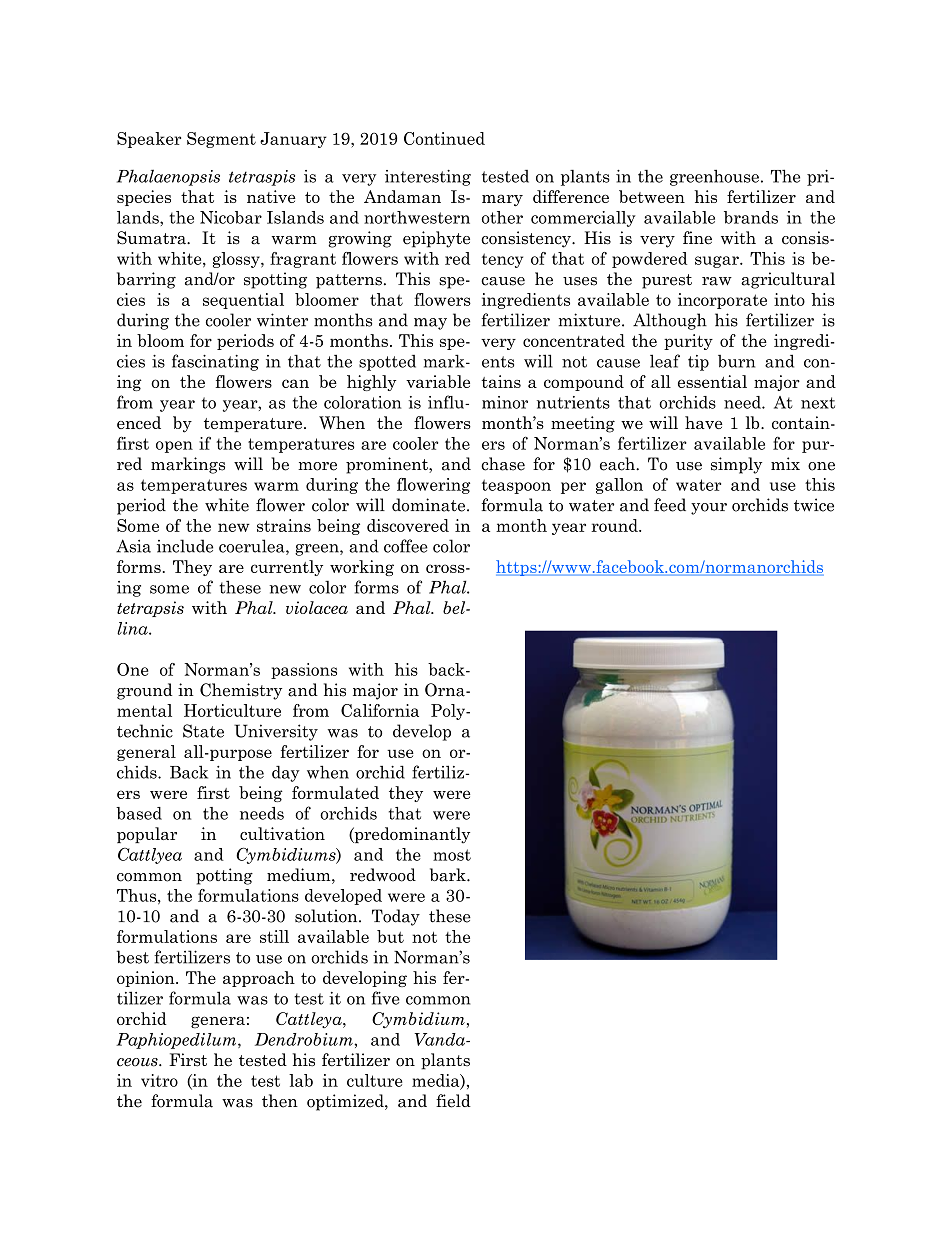 The image size is (952, 1233). What do you see at coordinates (452, 855) in the screenshot?
I see `most` at bounding box center [452, 855].
